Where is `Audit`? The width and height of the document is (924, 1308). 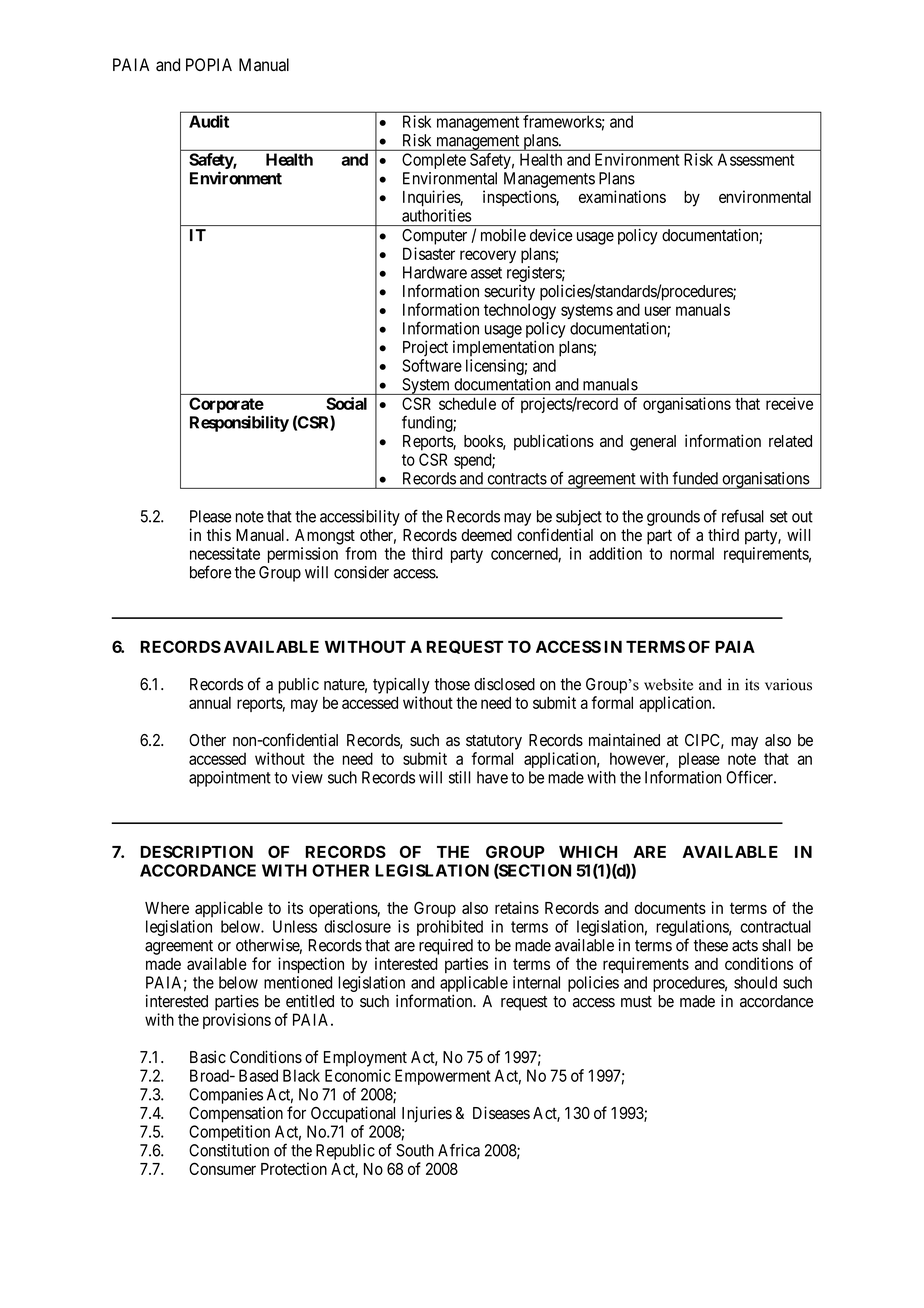 Audit is located at coordinates (209, 121).
